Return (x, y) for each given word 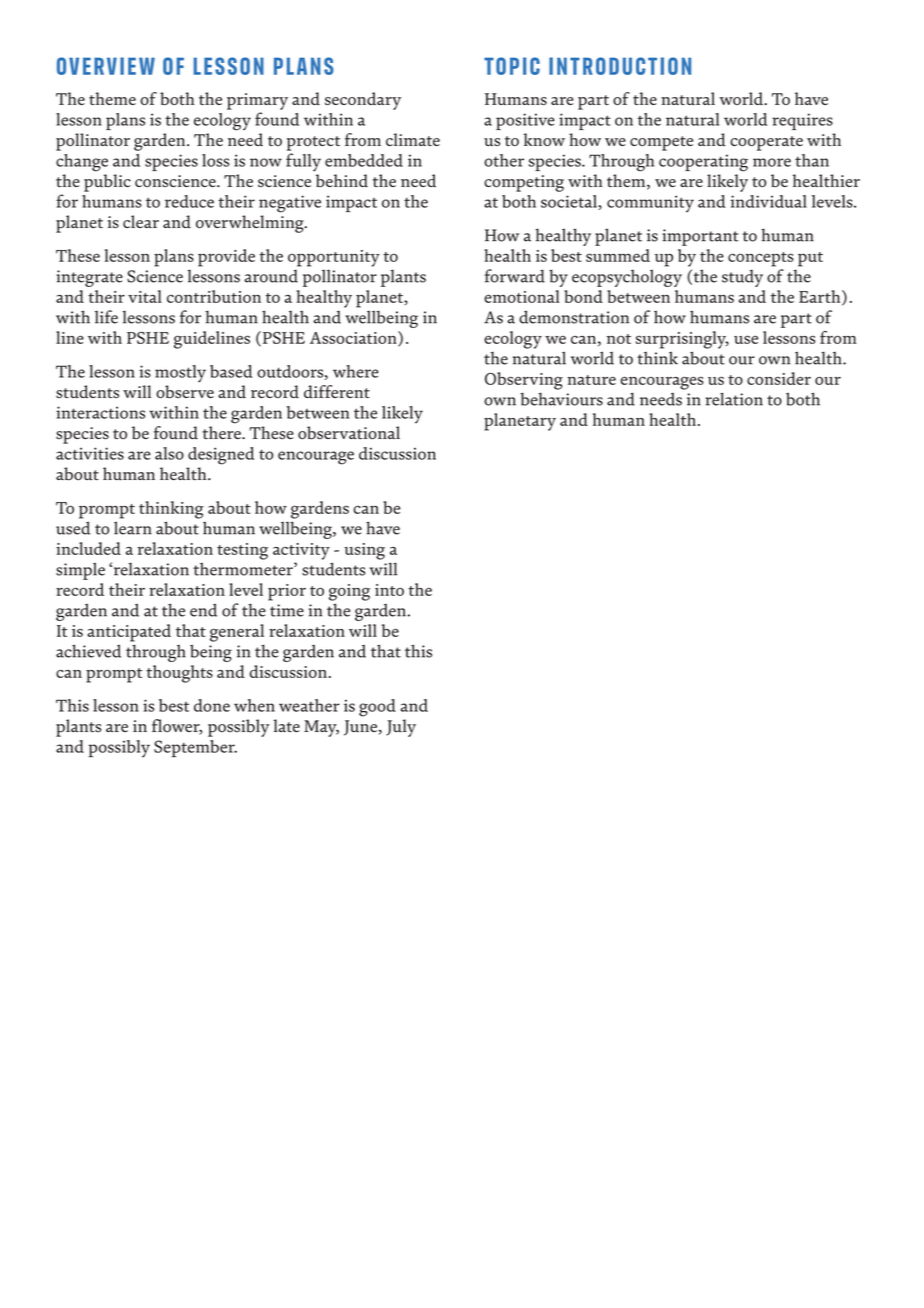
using (364, 551)
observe (185, 392)
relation (734, 399)
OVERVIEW (106, 66)
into (389, 590)
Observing (524, 381)
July (401, 728)
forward (515, 276)
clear (141, 221)
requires (802, 121)
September (195, 749)
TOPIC (512, 66)
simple (80, 571)
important (700, 237)
